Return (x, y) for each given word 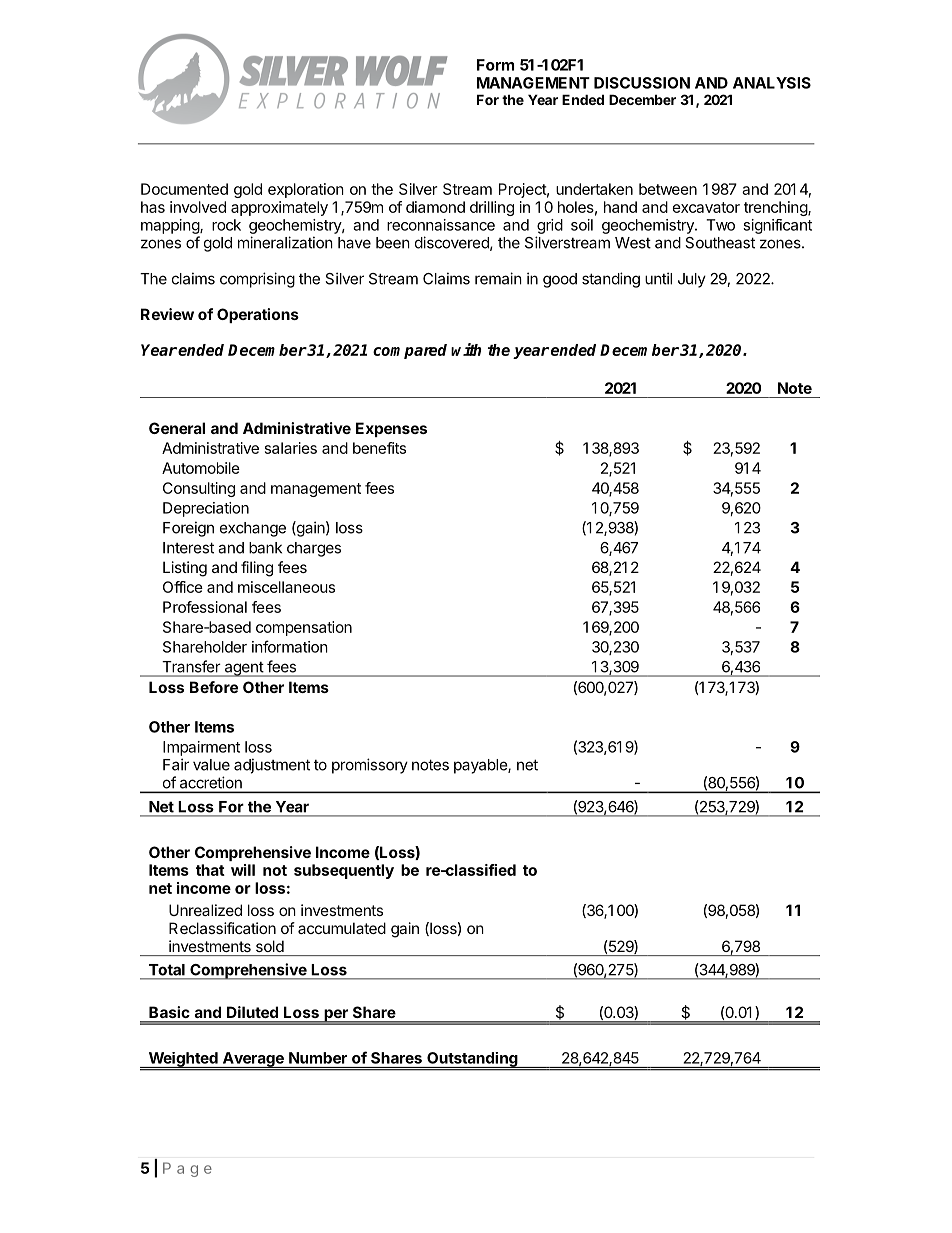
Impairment (201, 748)
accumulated (342, 928)
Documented (184, 189)
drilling (492, 208)
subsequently (344, 871)
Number (318, 1058)
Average (253, 1060)
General (177, 428)
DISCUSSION (642, 83)
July (692, 280)
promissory (370, 766)
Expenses (391, 429)
